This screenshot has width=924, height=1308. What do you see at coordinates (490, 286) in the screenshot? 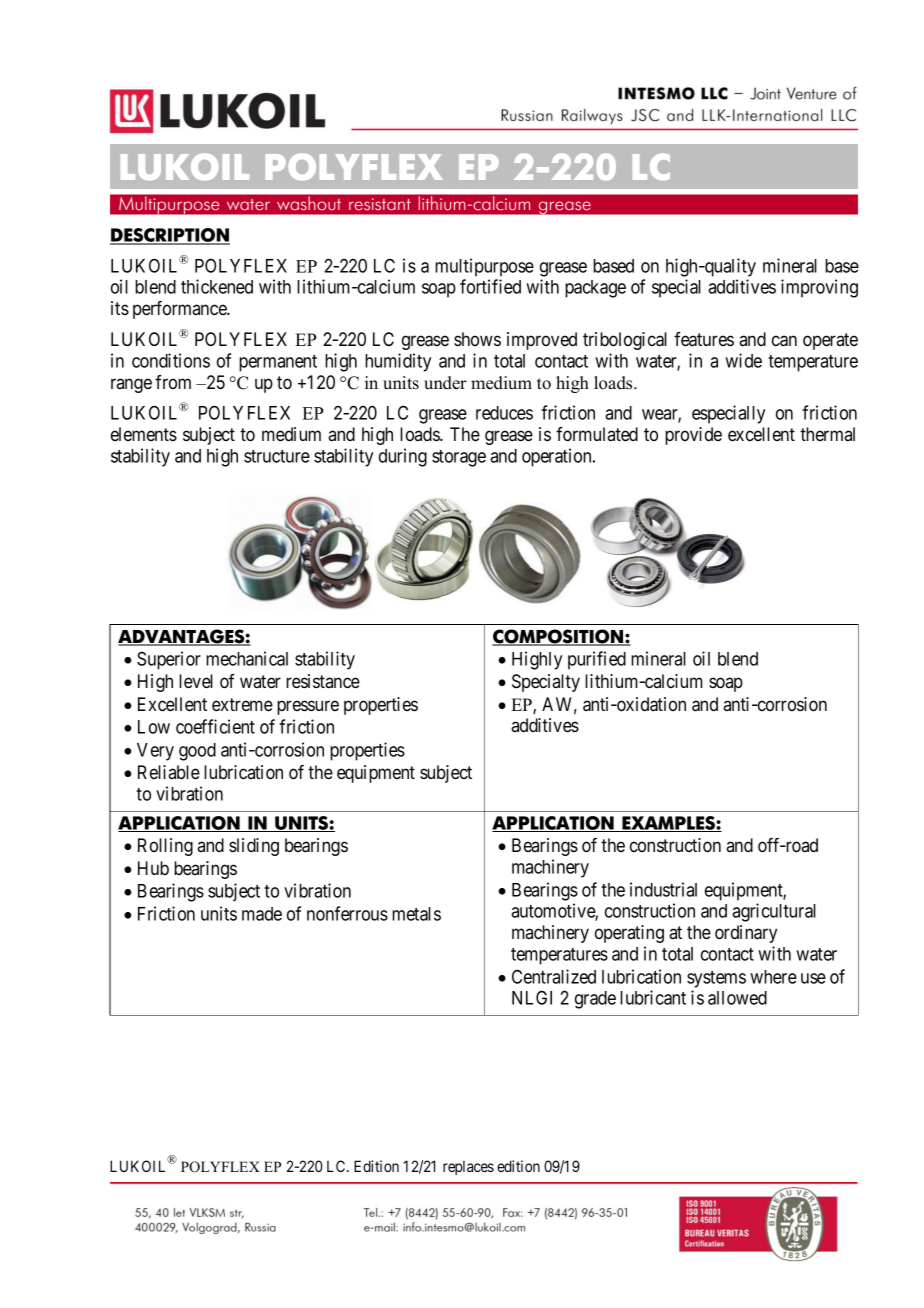
I see `fortified` at bounding box center [490, 286].
